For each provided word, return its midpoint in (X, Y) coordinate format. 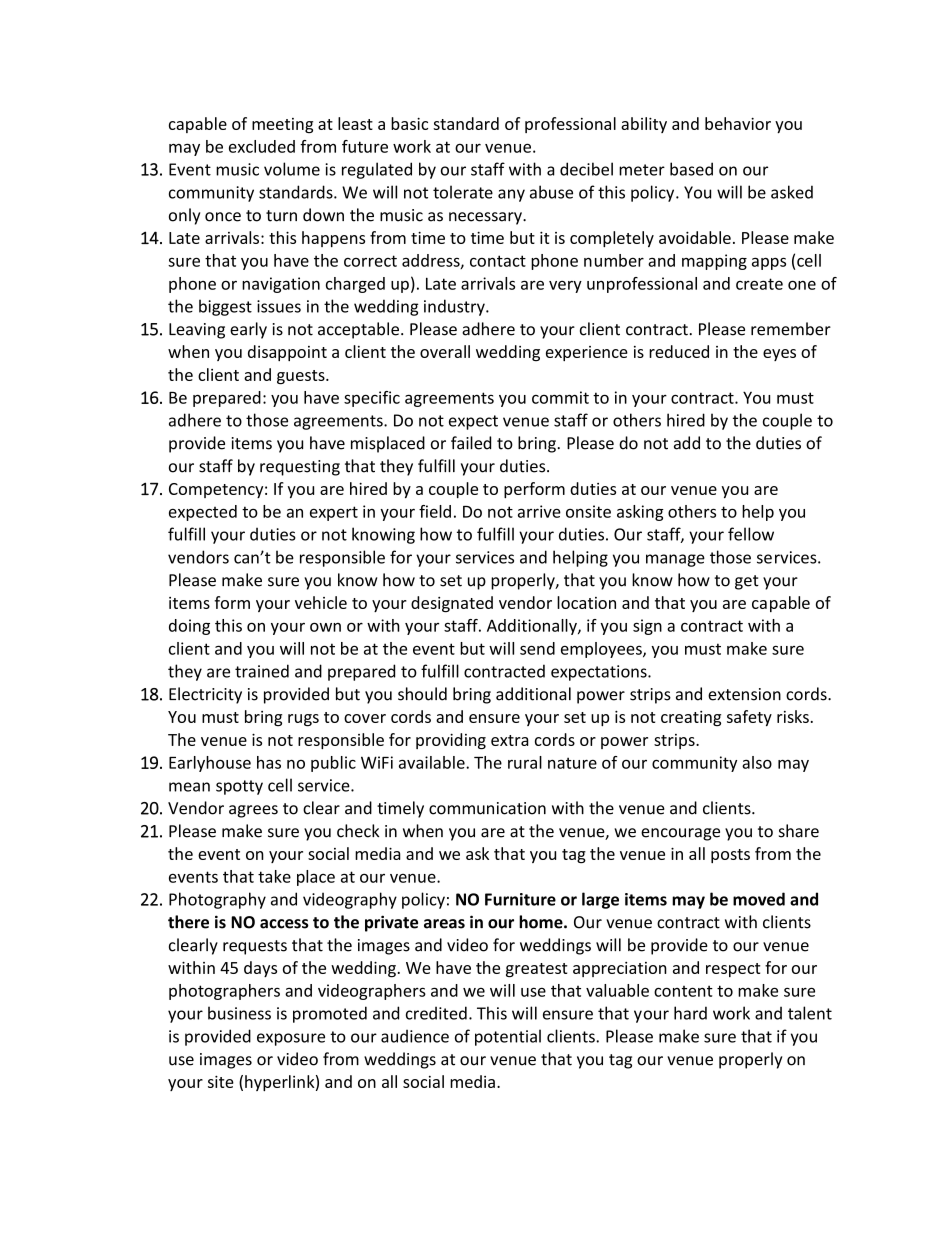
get (747, 582)
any (511, 195)
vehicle (321, 602)
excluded (262, 146)
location (586, 602)
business (239, 1013)
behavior (738, 123)
